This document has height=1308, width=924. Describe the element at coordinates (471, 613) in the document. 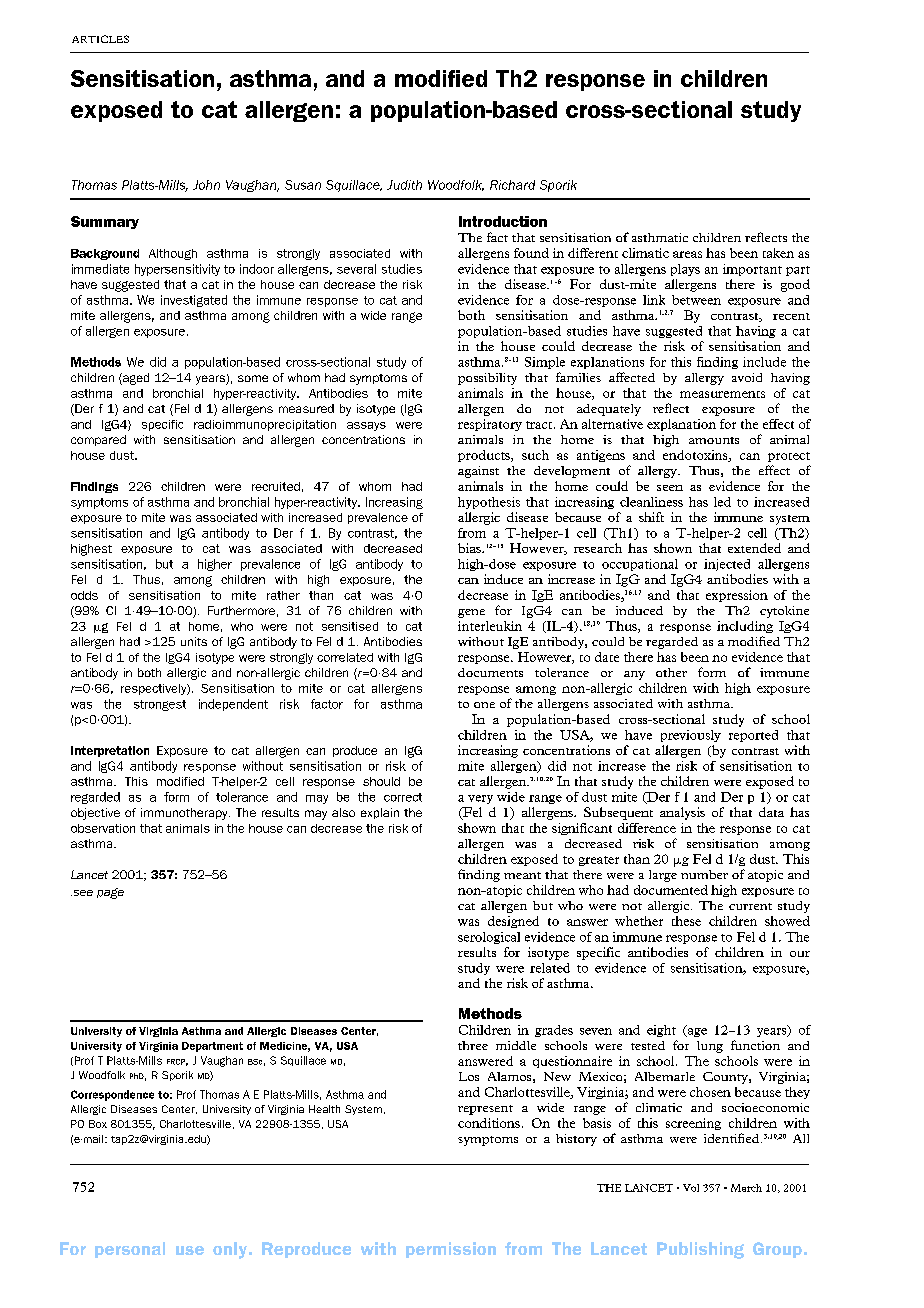

I see `gene` at that location.
